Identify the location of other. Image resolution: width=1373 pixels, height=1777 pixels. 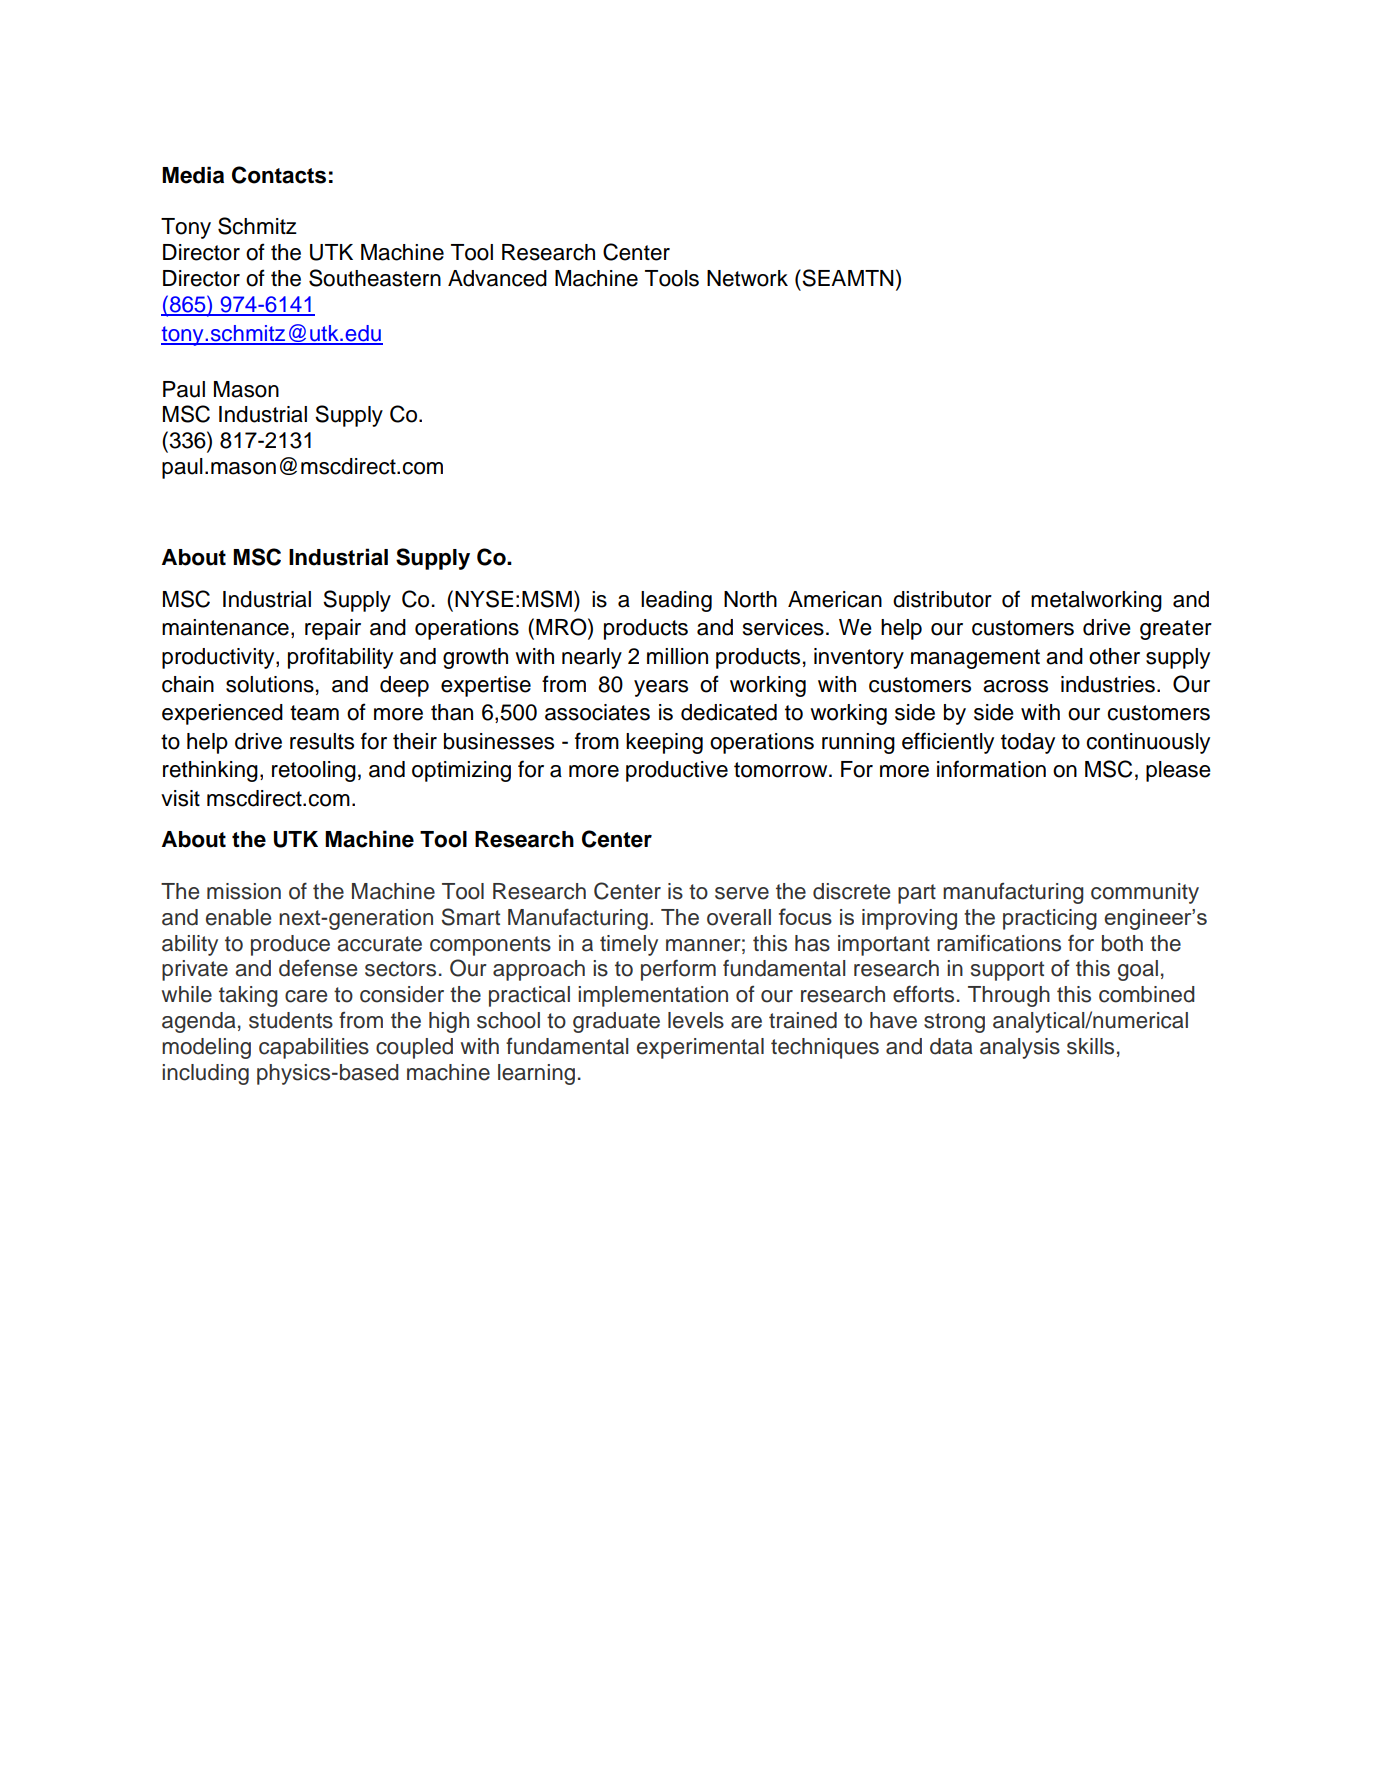
(1114, 656).
